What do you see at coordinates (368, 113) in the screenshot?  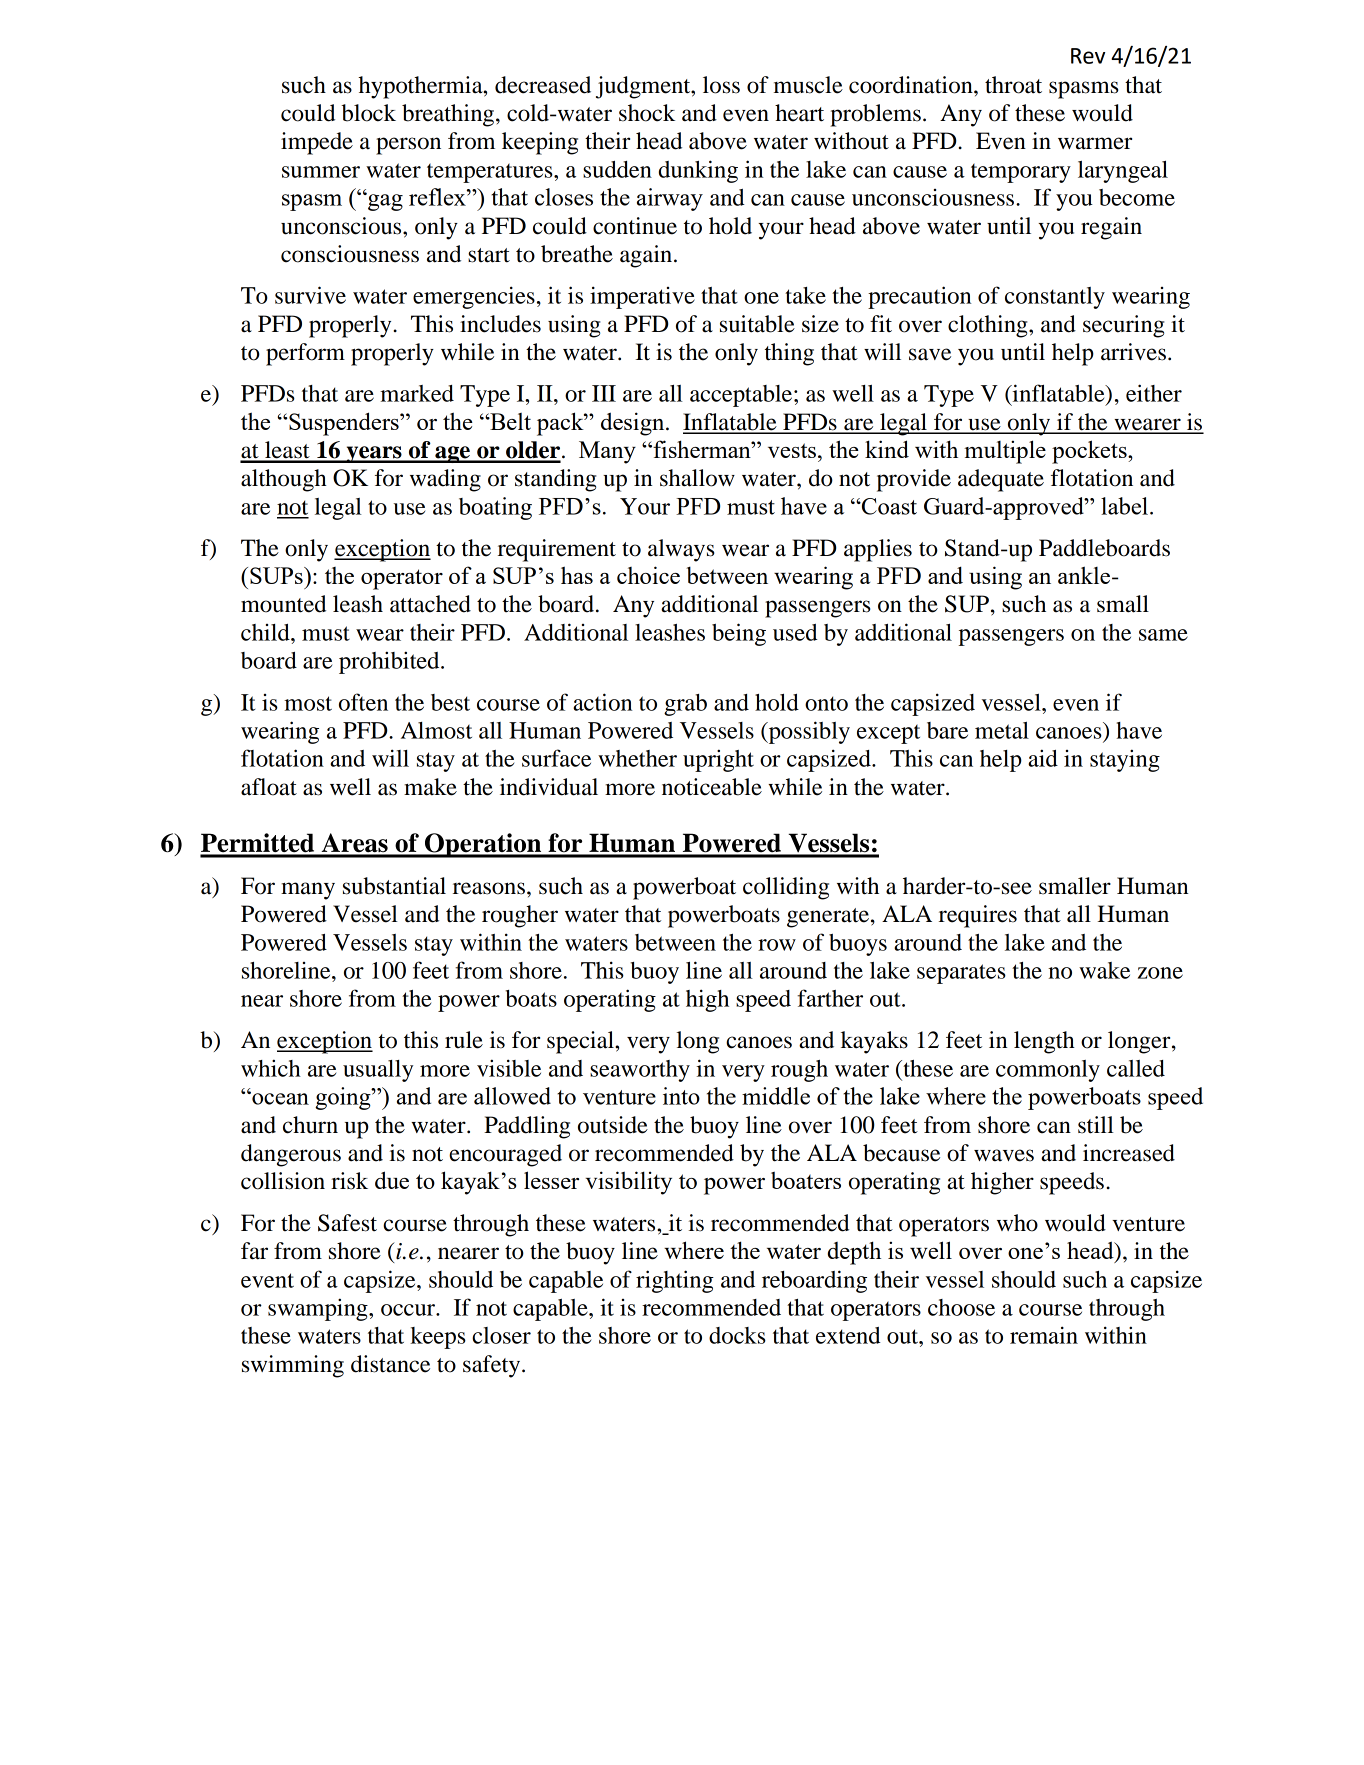 I see `block` at bounding box center [368, 113].
